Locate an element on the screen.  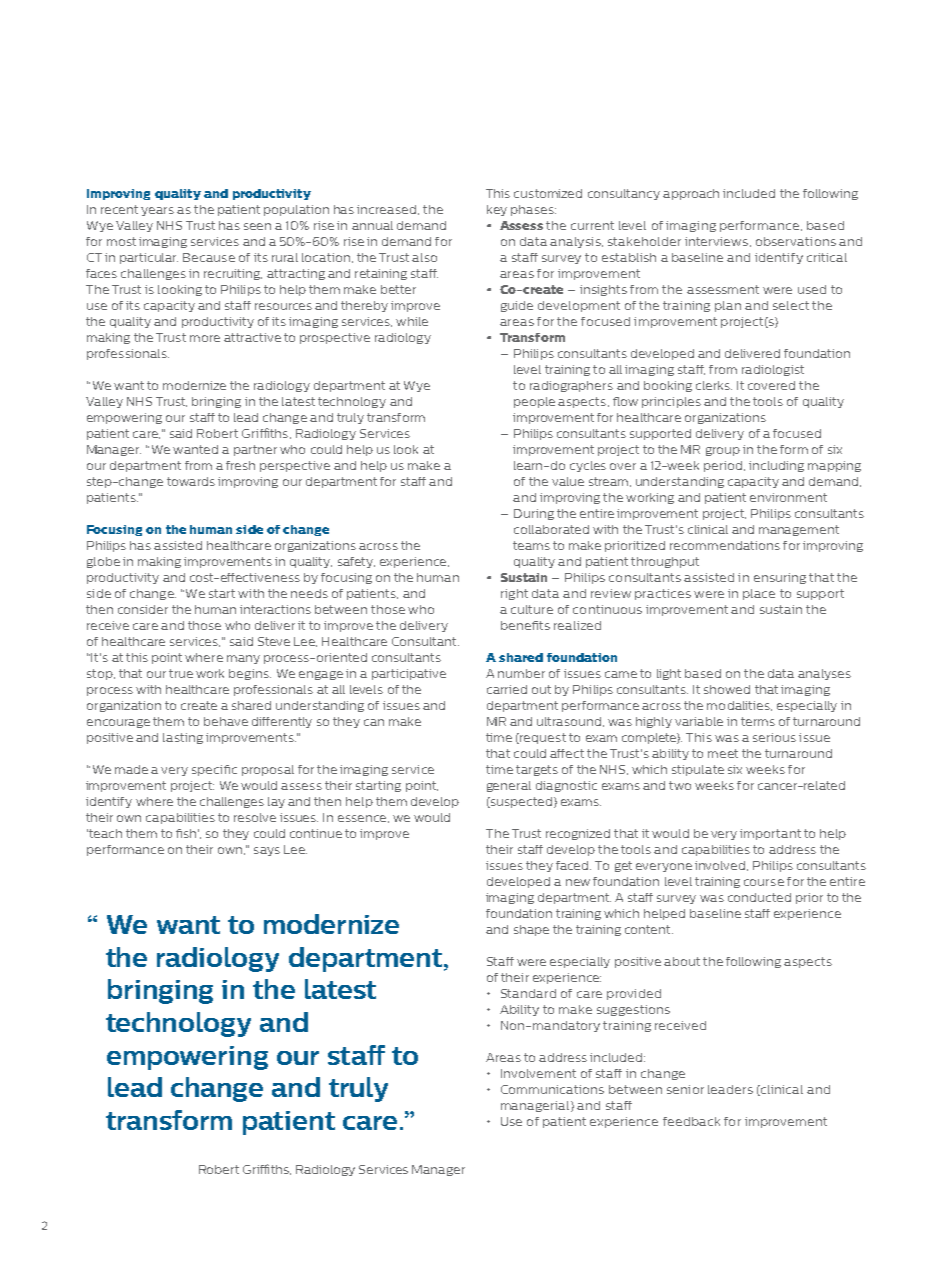
ensuring is located at coordinates (780, 578).
